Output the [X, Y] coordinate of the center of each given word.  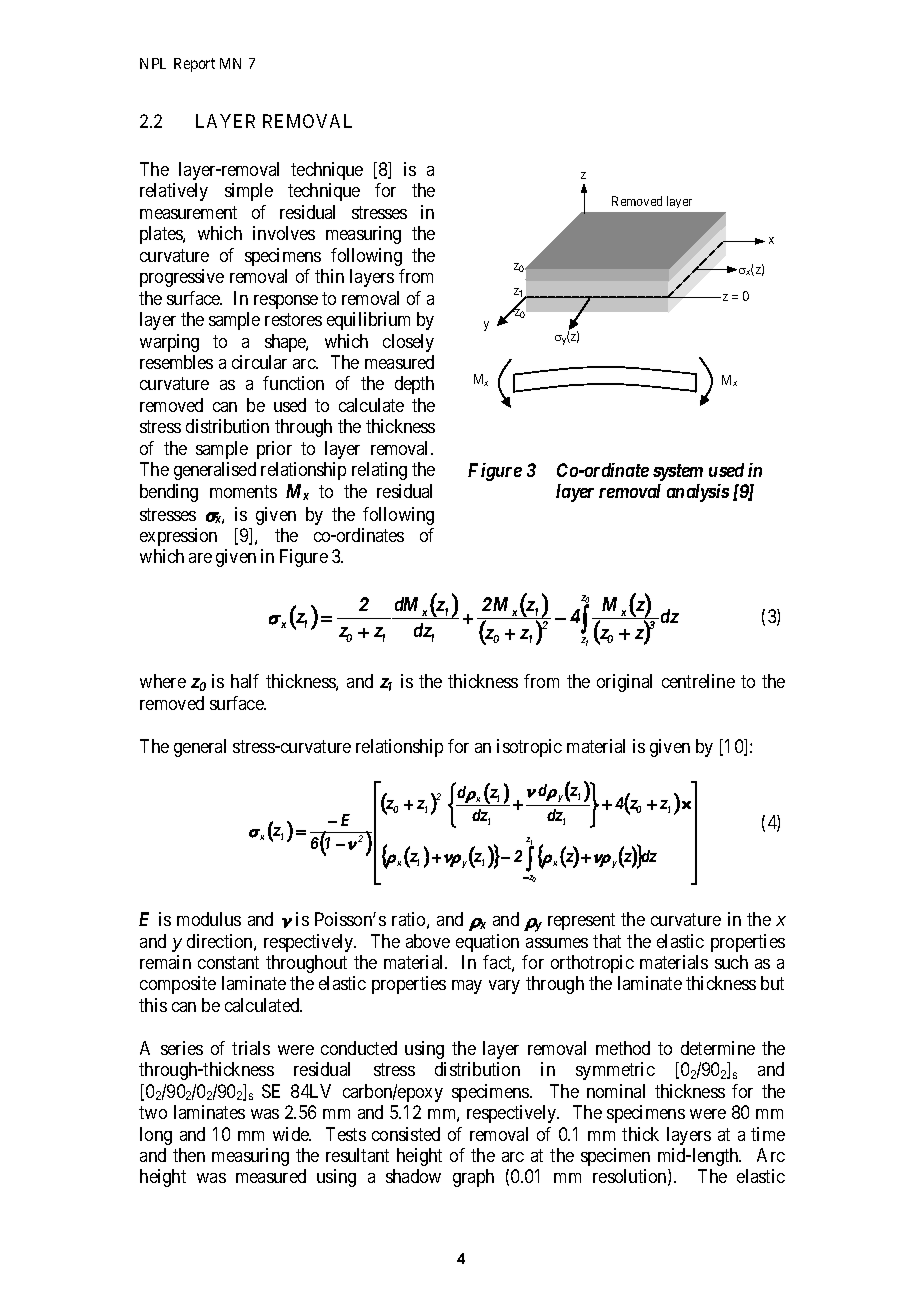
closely [408, 343]
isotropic [529, 748]
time [768, 1134]
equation [487, 943]
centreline [698, 681]
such [731, 962]
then [189, 1155]
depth [414, 385]
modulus [209, 919]
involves [284, 233]
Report [194, 65]
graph [473, 1178]
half [245, 681]
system [678, 472]
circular [259, 362]
